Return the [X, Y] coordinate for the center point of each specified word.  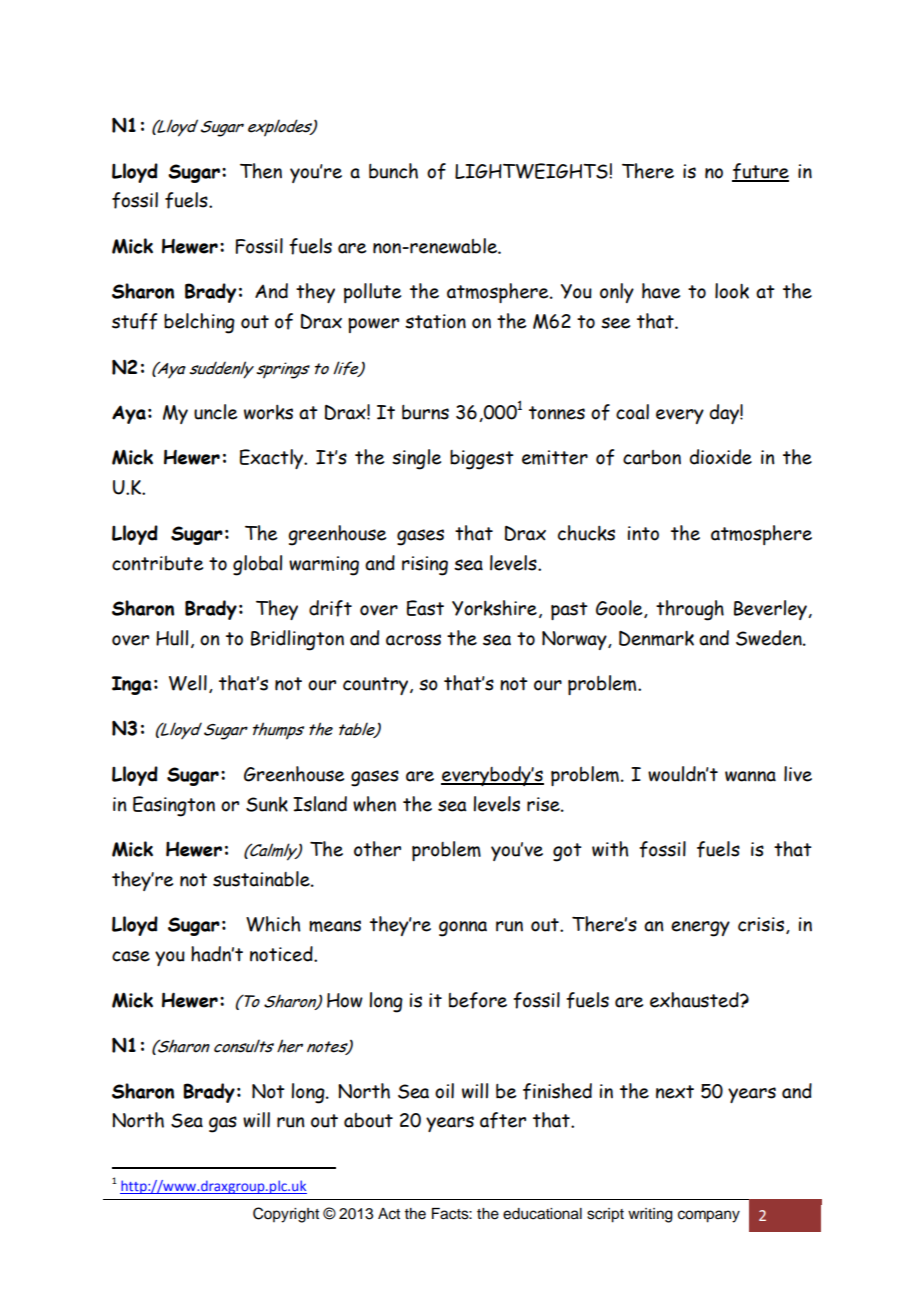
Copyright [286, 1215]
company [709, 1216]
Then [261, 171]
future [760, 172]
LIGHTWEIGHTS [532, 171]
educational [542, 1214]
